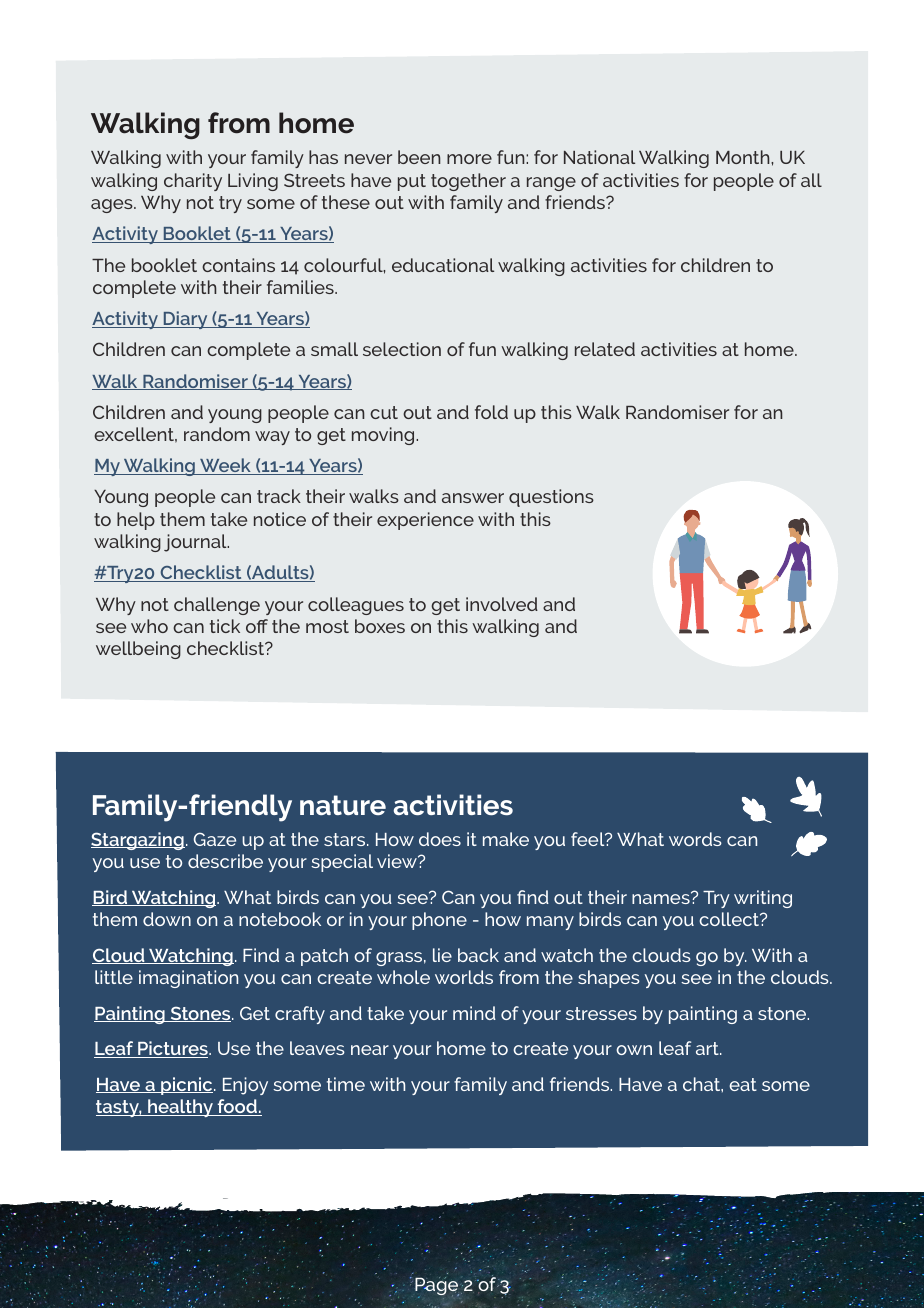  Describe the element at coordinates (380, 626) in the document. I see `boxes` at that location.
